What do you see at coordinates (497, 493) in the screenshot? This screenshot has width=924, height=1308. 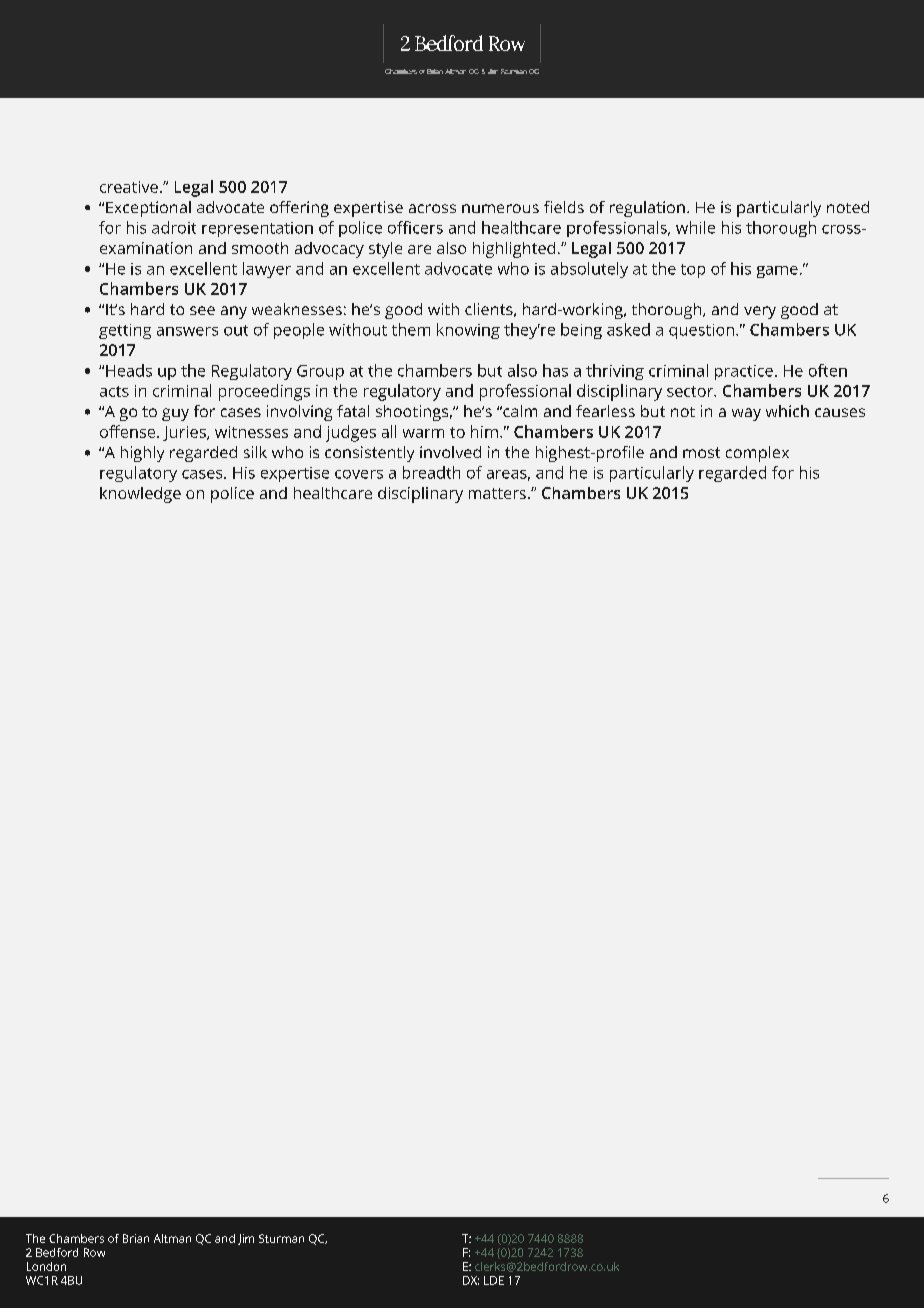 I see `matters` at bounding box center [497, 493].
